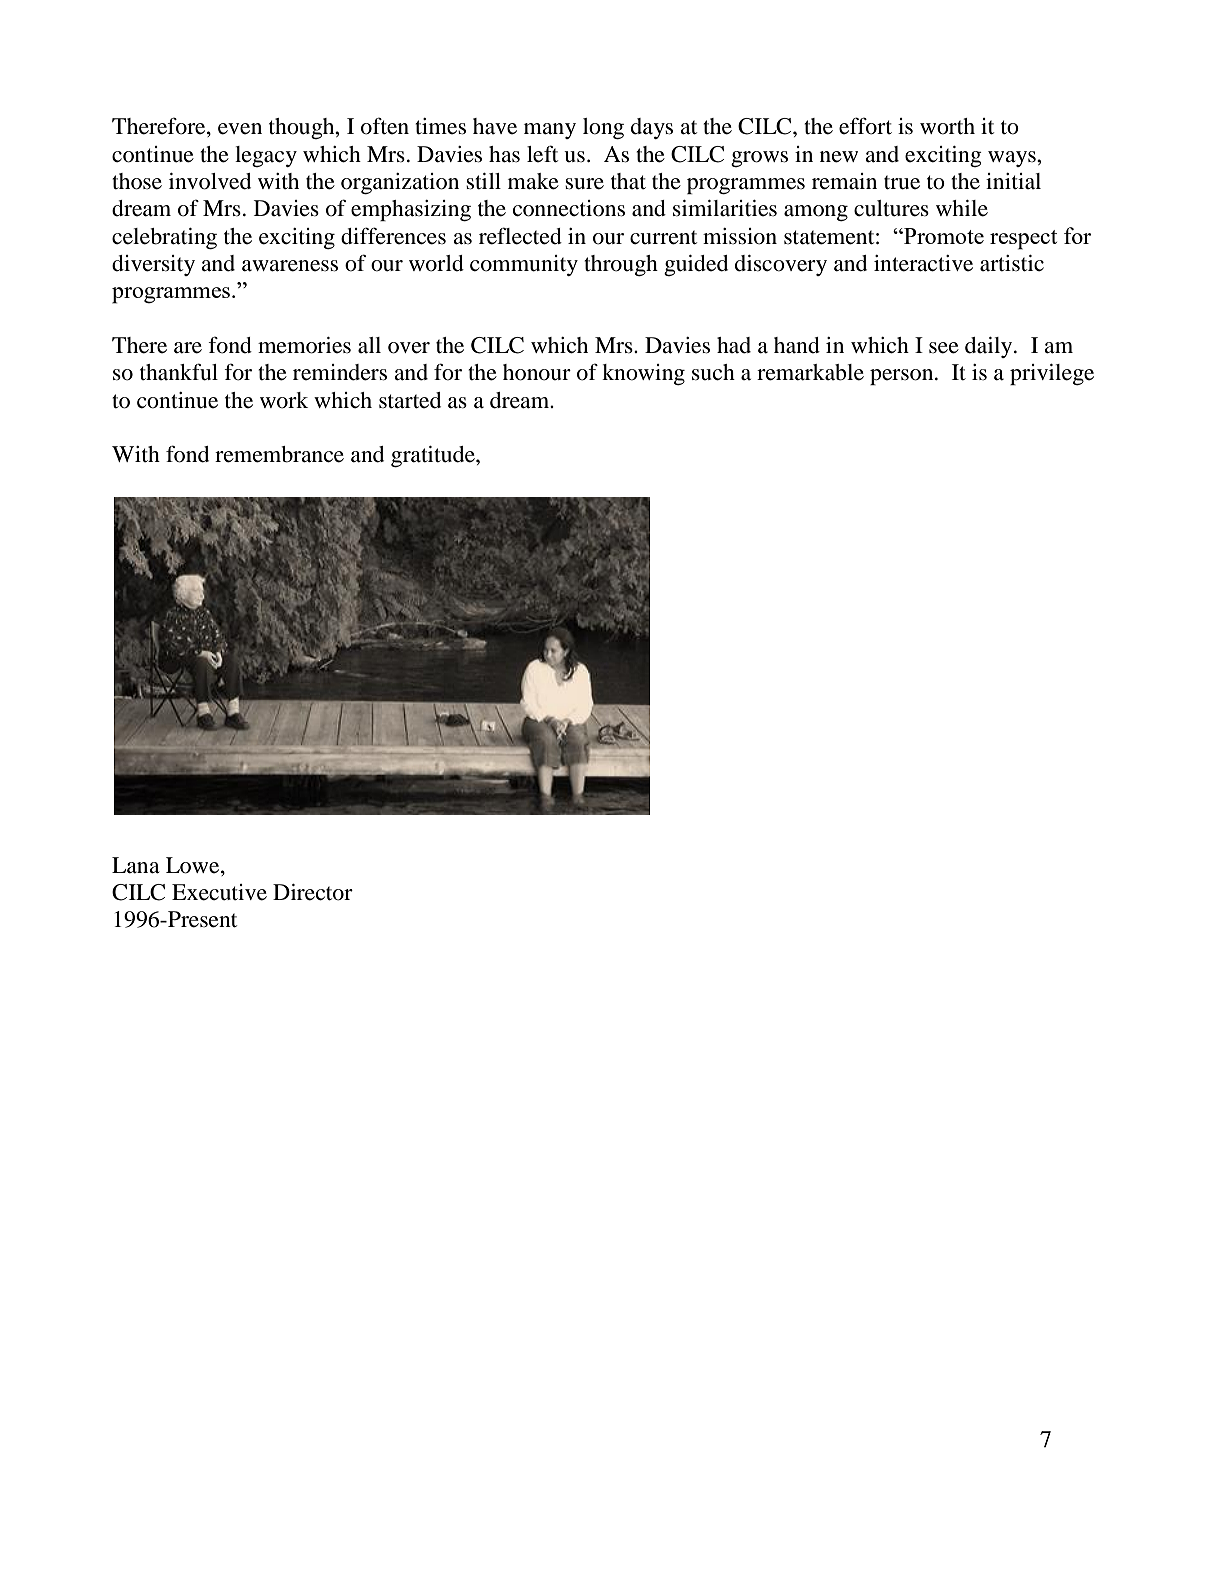  I want to click on long, so click(603, 128).
